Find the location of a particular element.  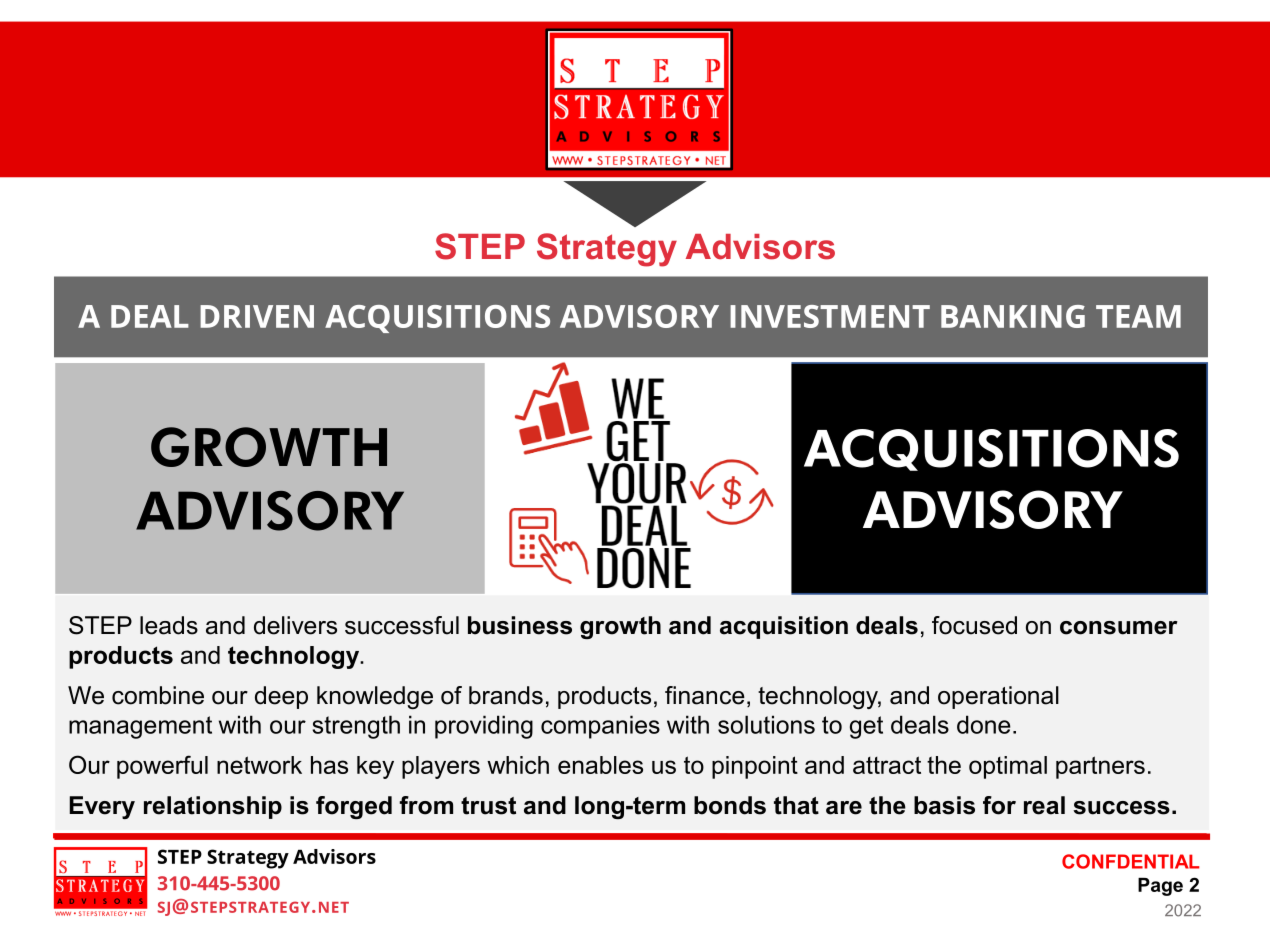

finance is located at coordinates (705, 695).
